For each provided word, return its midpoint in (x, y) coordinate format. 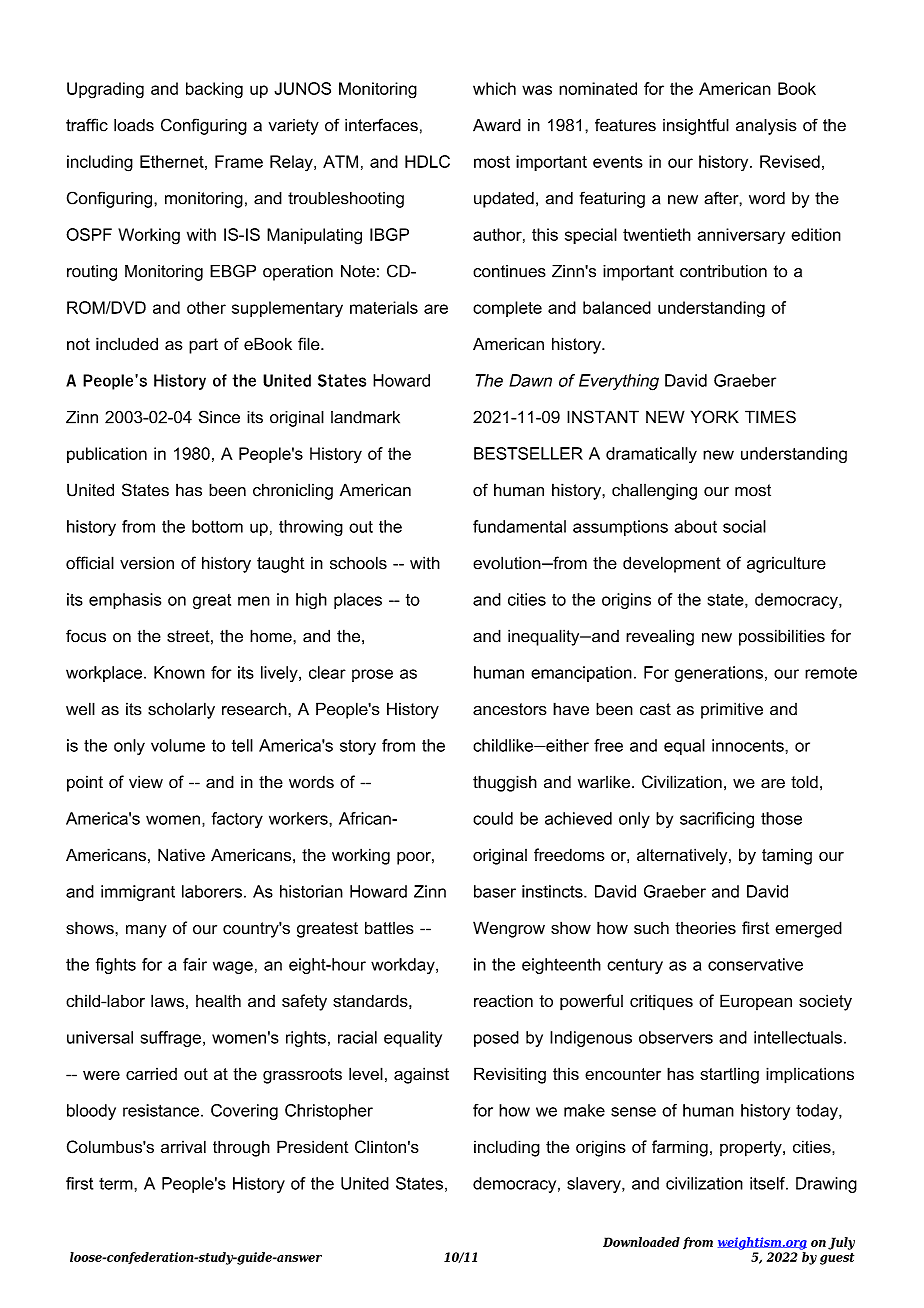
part (203, 346)
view (146, 782)
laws (167, 1000)
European (756, 1002)
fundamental (519, 526)
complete (507, 309)
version (147, 563)
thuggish (505, 783)
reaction (503, 1001)
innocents (749, 745)
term (117, 1184)
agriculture (786, 564)
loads (134, 125)
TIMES (770, 417)
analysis (766, 127)
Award (497, 125)
